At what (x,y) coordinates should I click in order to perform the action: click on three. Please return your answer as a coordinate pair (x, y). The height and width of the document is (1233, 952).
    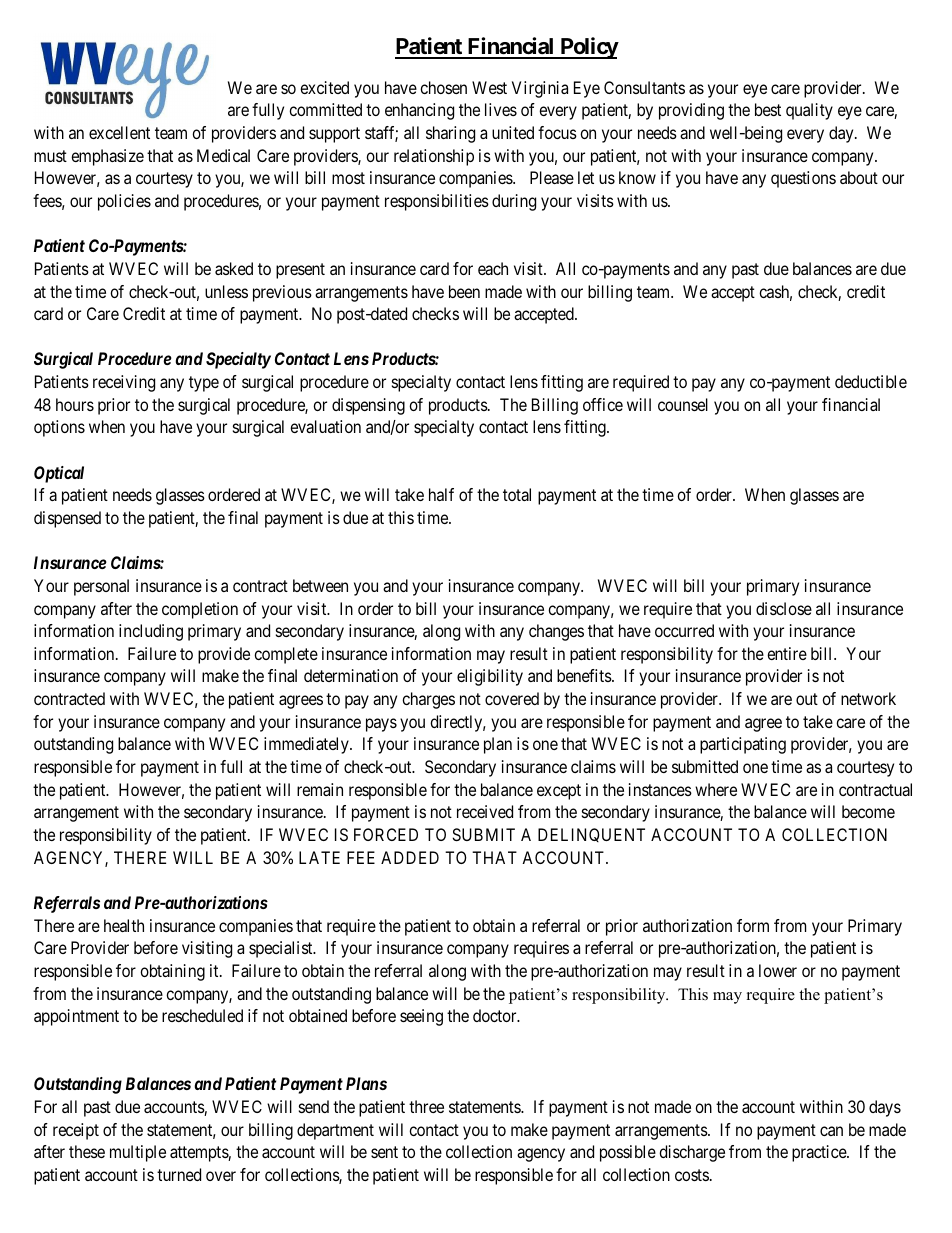
    Looking at the image, I should click on (426, 1106).
